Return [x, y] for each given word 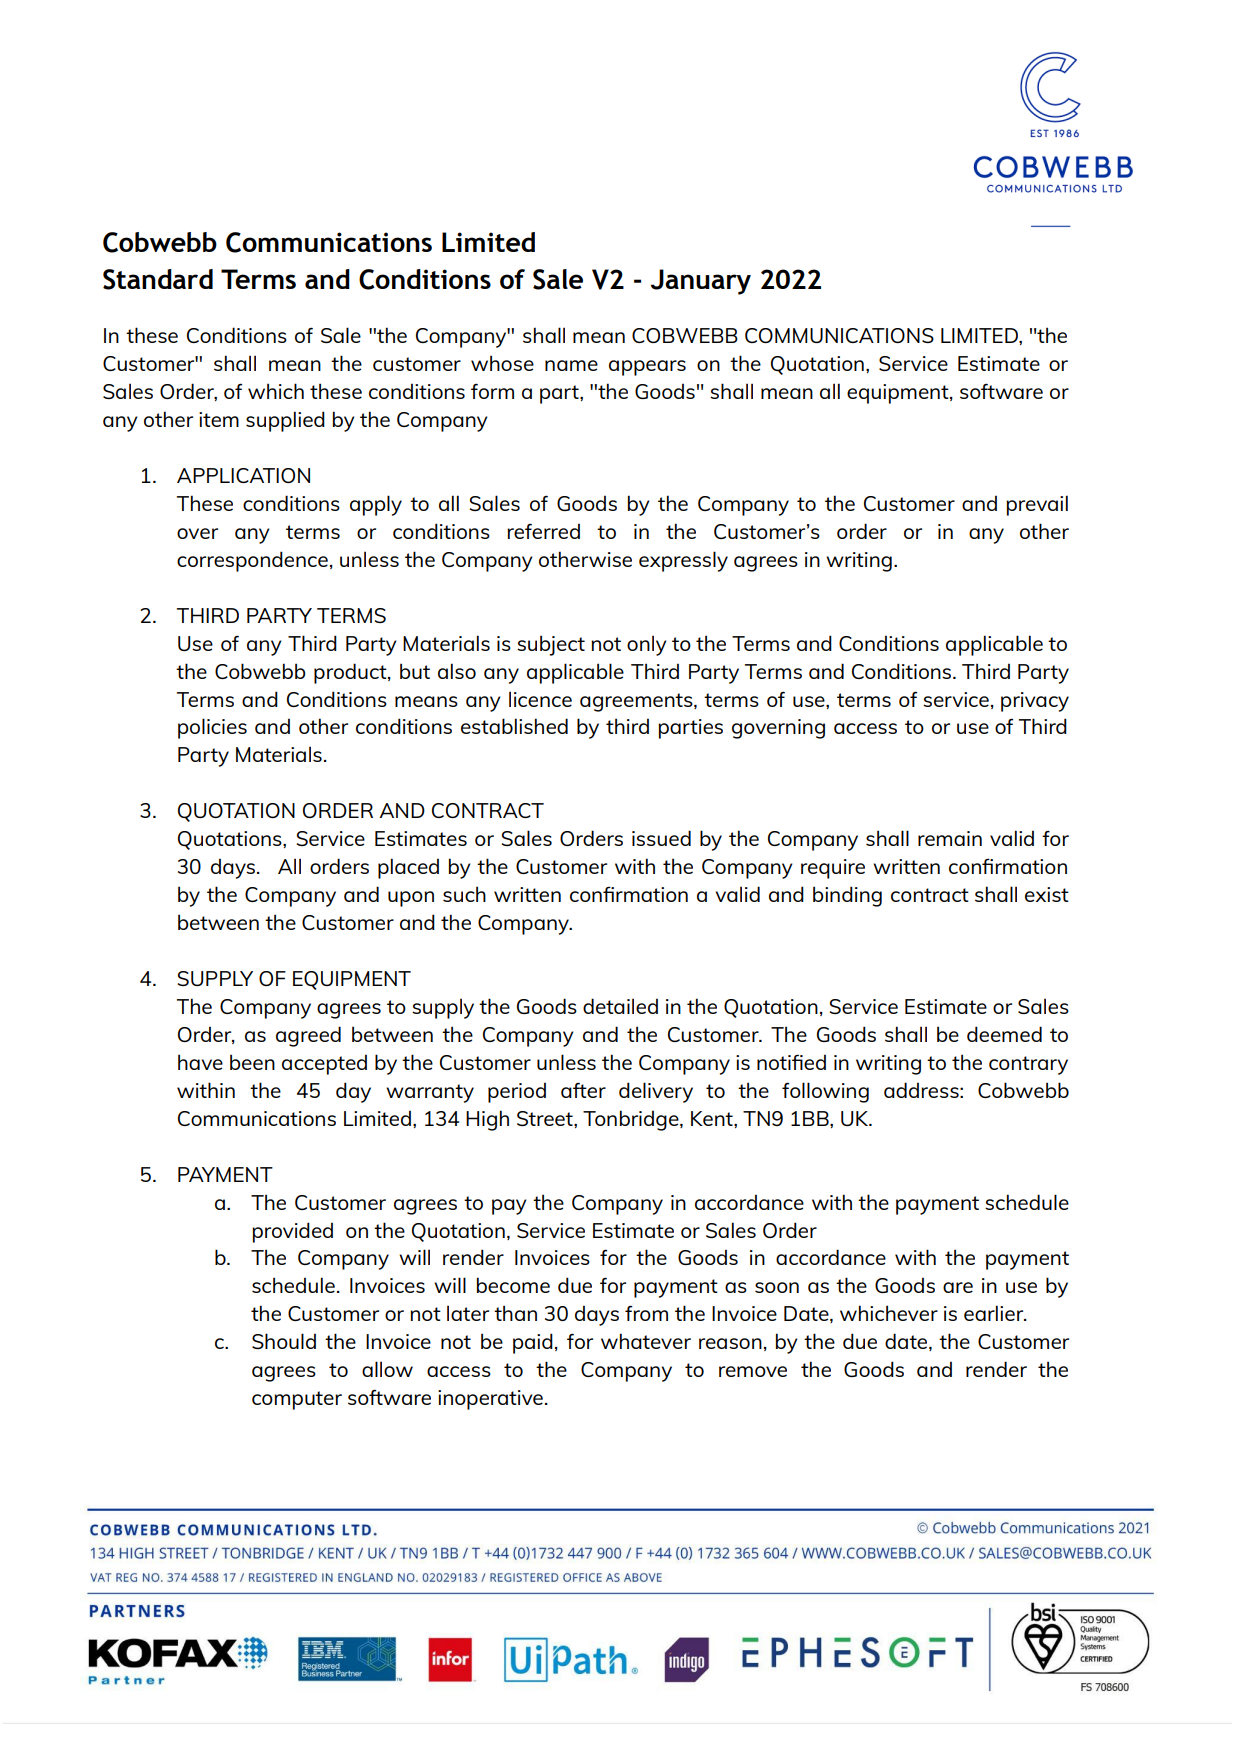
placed [408, 868]
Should [284, 1341]
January [701, 282]
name [571, 365]
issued [661, 838]
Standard [158, 279]
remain [950, 838]
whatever [646, 1341]
